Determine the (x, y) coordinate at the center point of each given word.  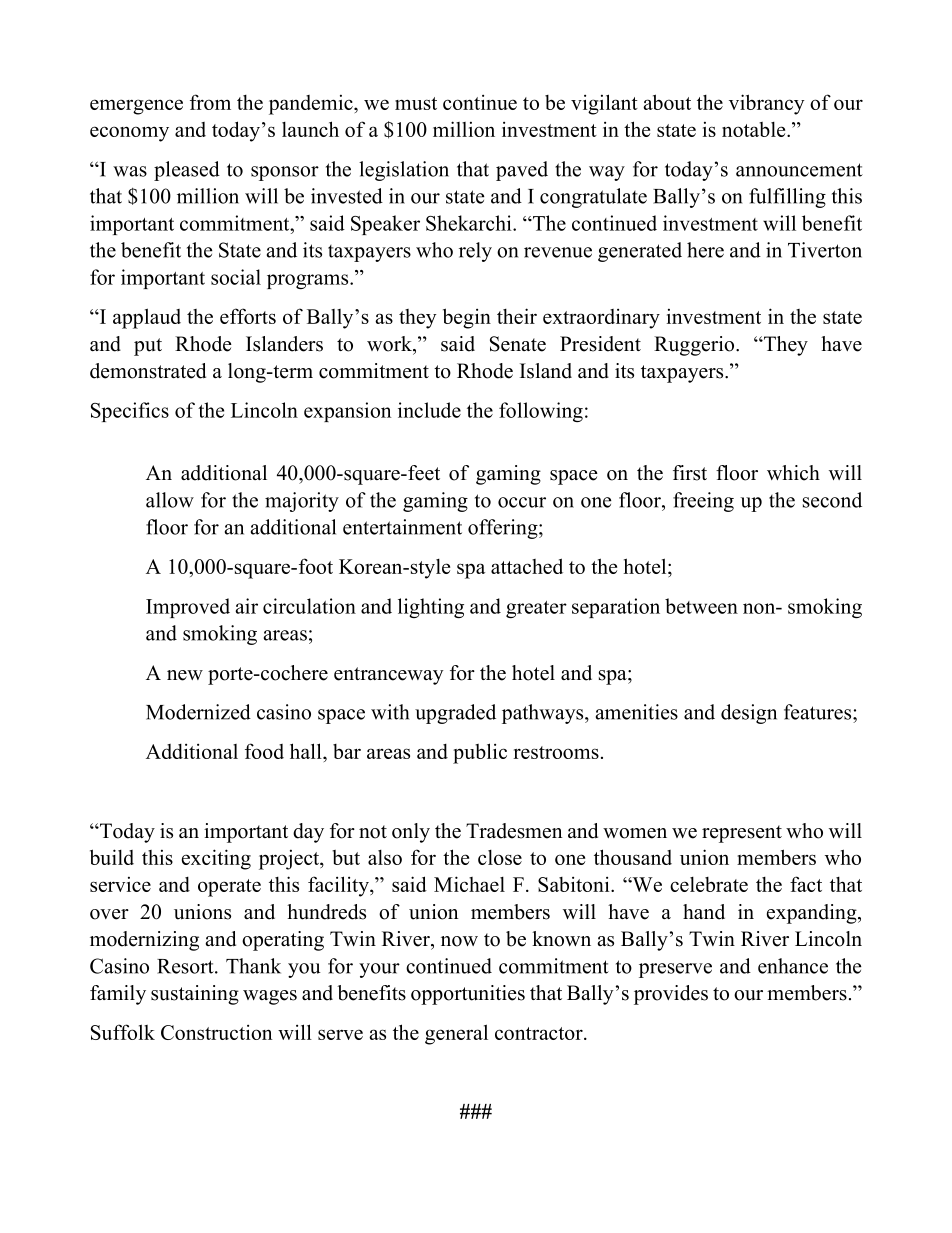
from (210, 102)
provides (671, 995)
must (416, 103)
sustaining (195, 995)
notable (755, 129)
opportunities (468, 995)
